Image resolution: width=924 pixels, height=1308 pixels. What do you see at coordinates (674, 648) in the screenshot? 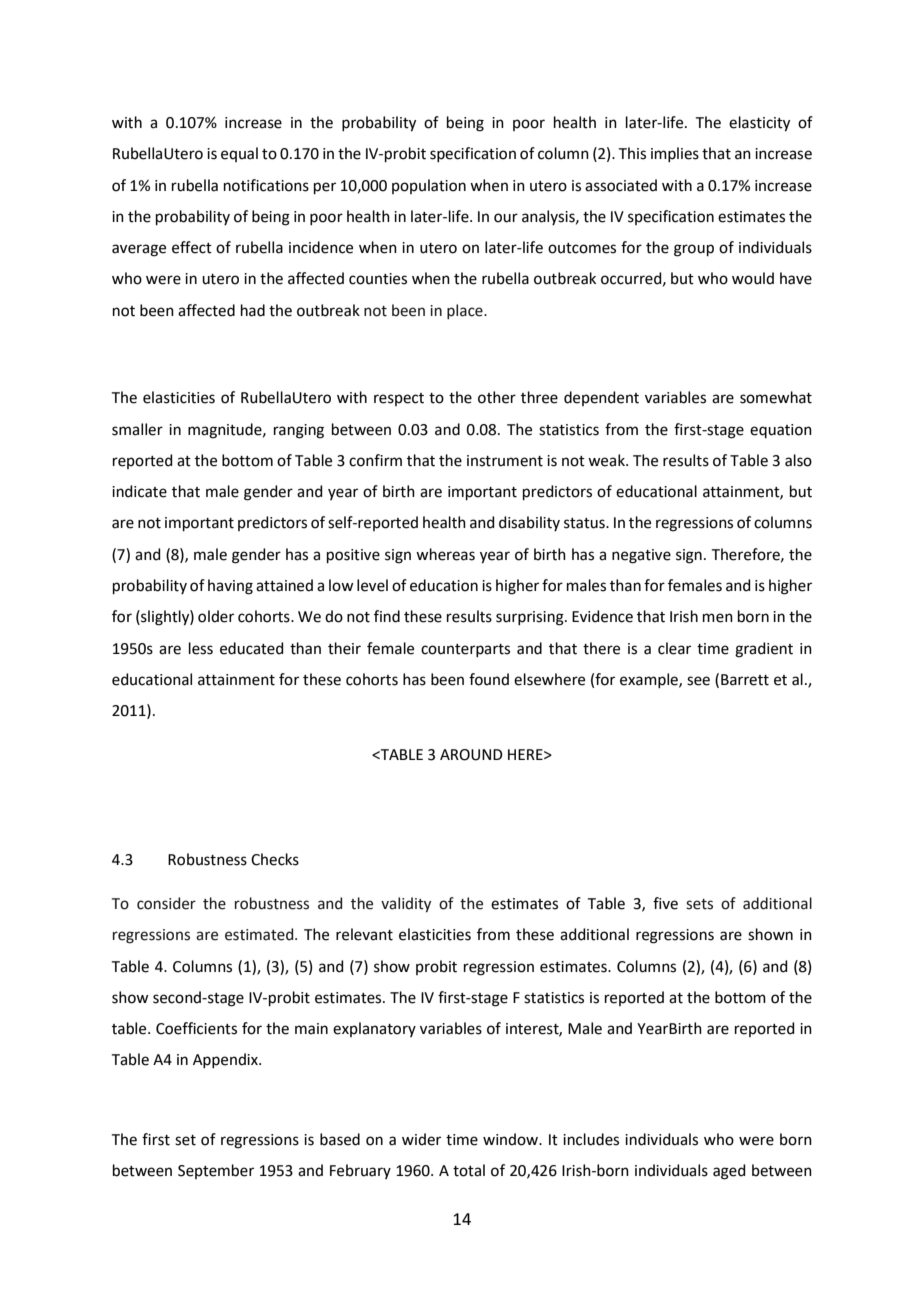
I see `clear` at bounding box center [674, 648].
